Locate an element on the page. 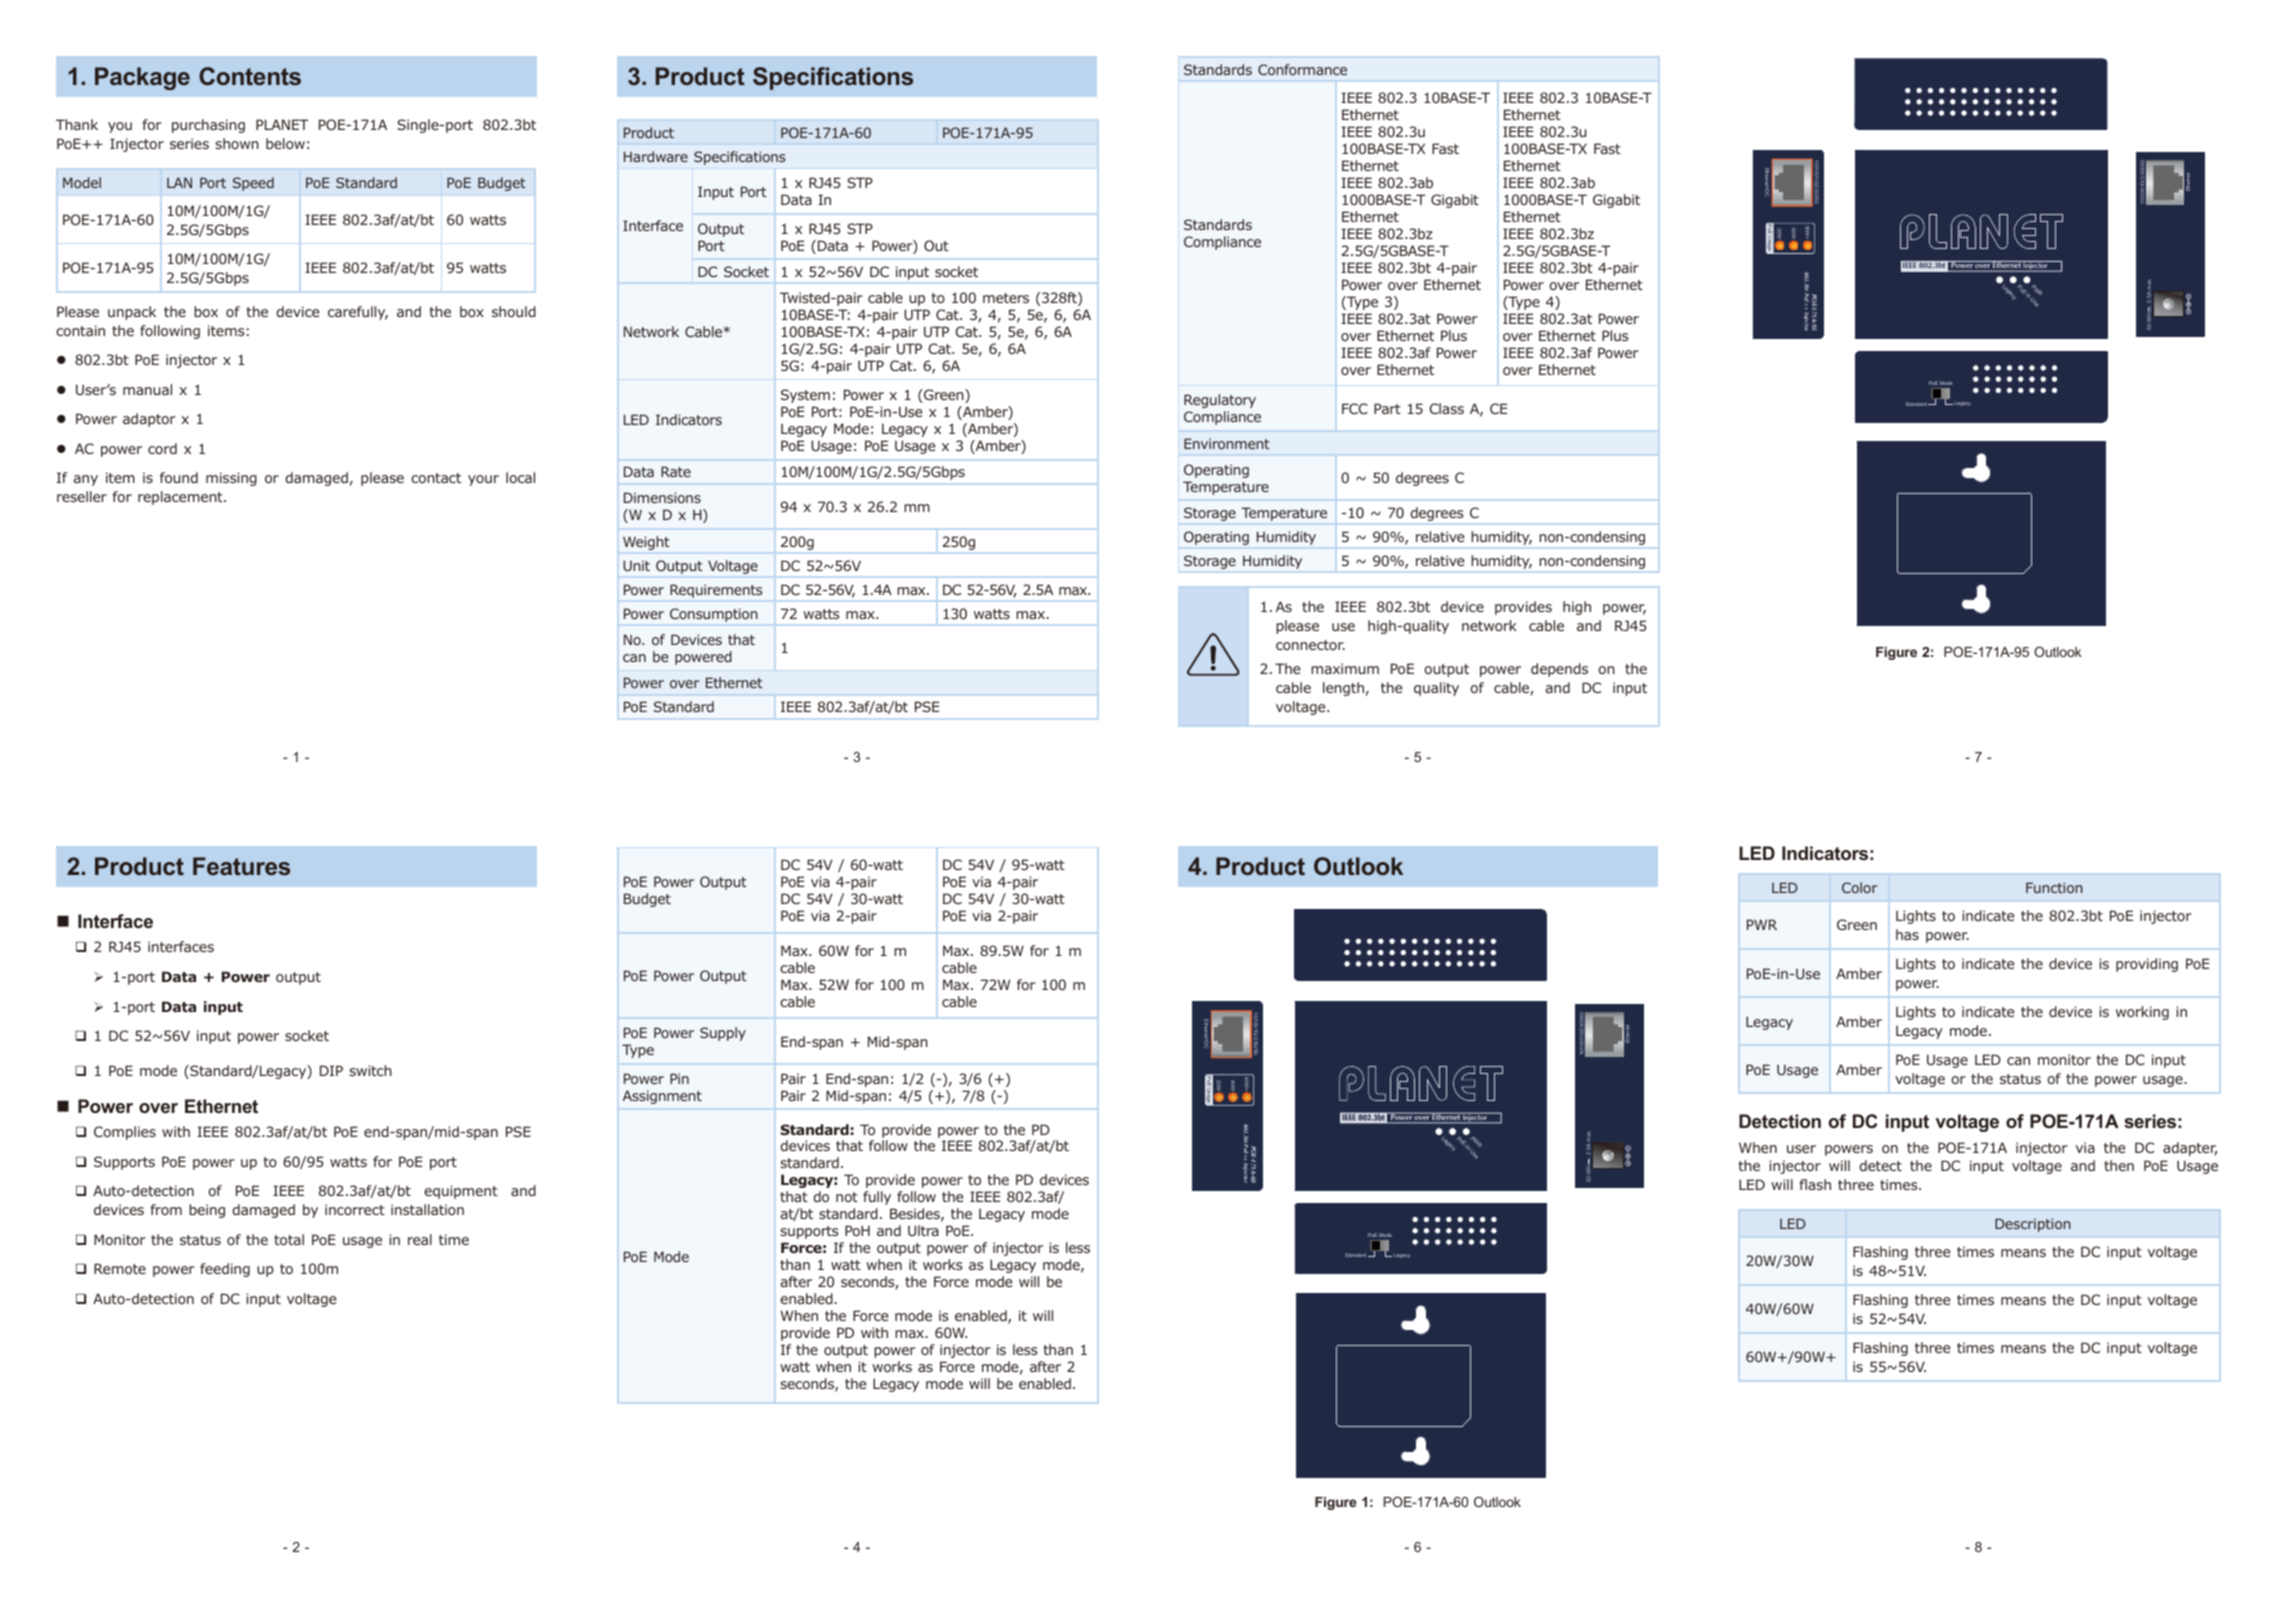  Color is located at coordinates (1859, 887).
